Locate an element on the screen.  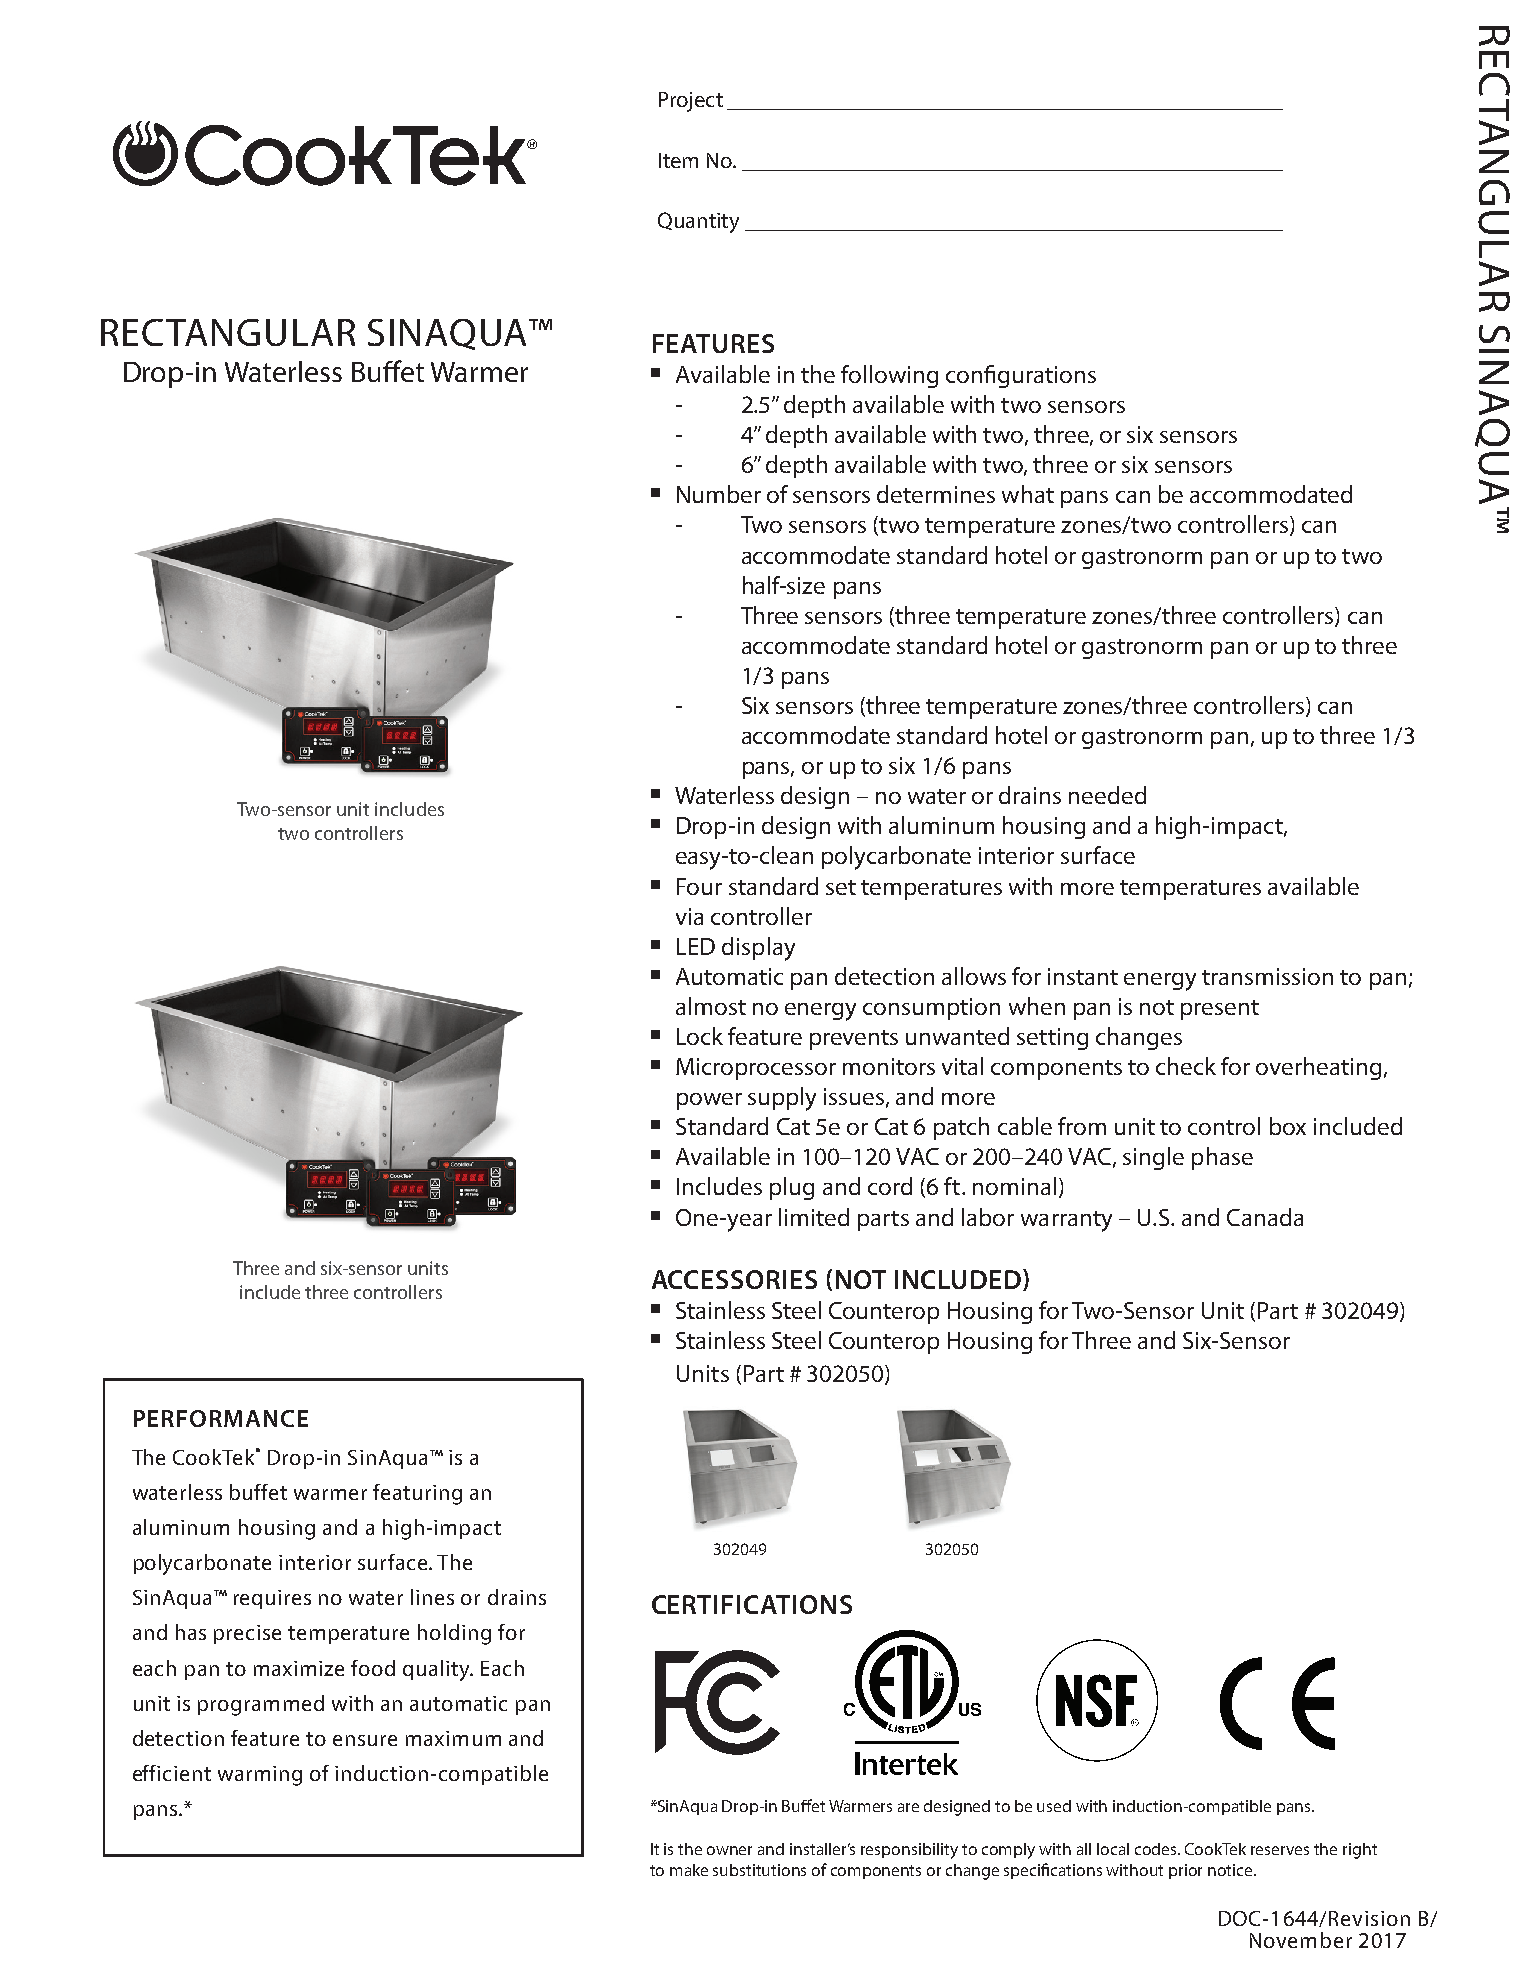
present is located at coordinates (1220, 1010).
